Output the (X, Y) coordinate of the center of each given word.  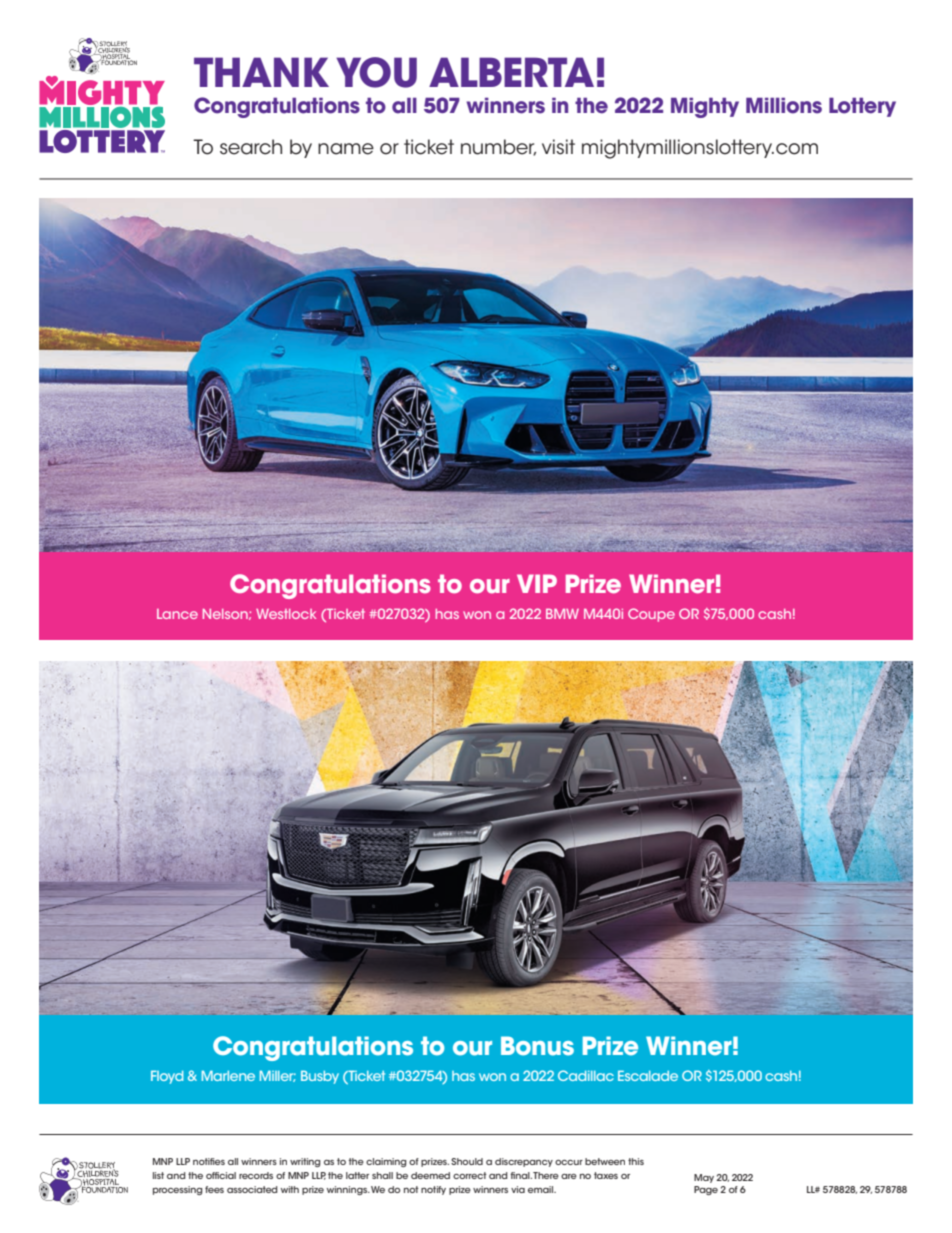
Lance (177, 614)
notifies (209, 1161)
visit (558, 147)
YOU (376, 72)
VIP (537, 583)
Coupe (651, 615)
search (251, 147)
